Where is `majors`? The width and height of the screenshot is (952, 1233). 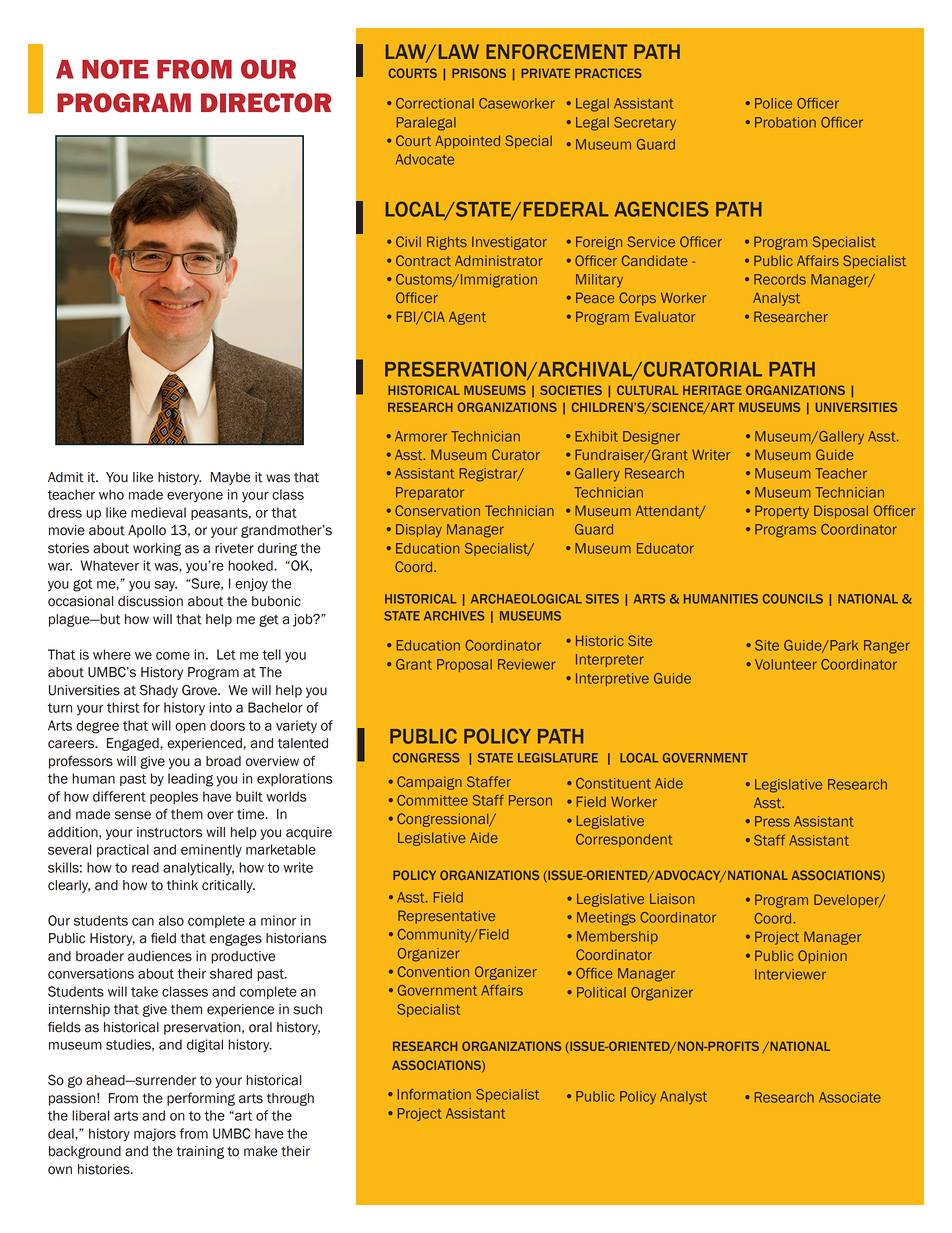
majors is located at coordinates (155, 1134).
